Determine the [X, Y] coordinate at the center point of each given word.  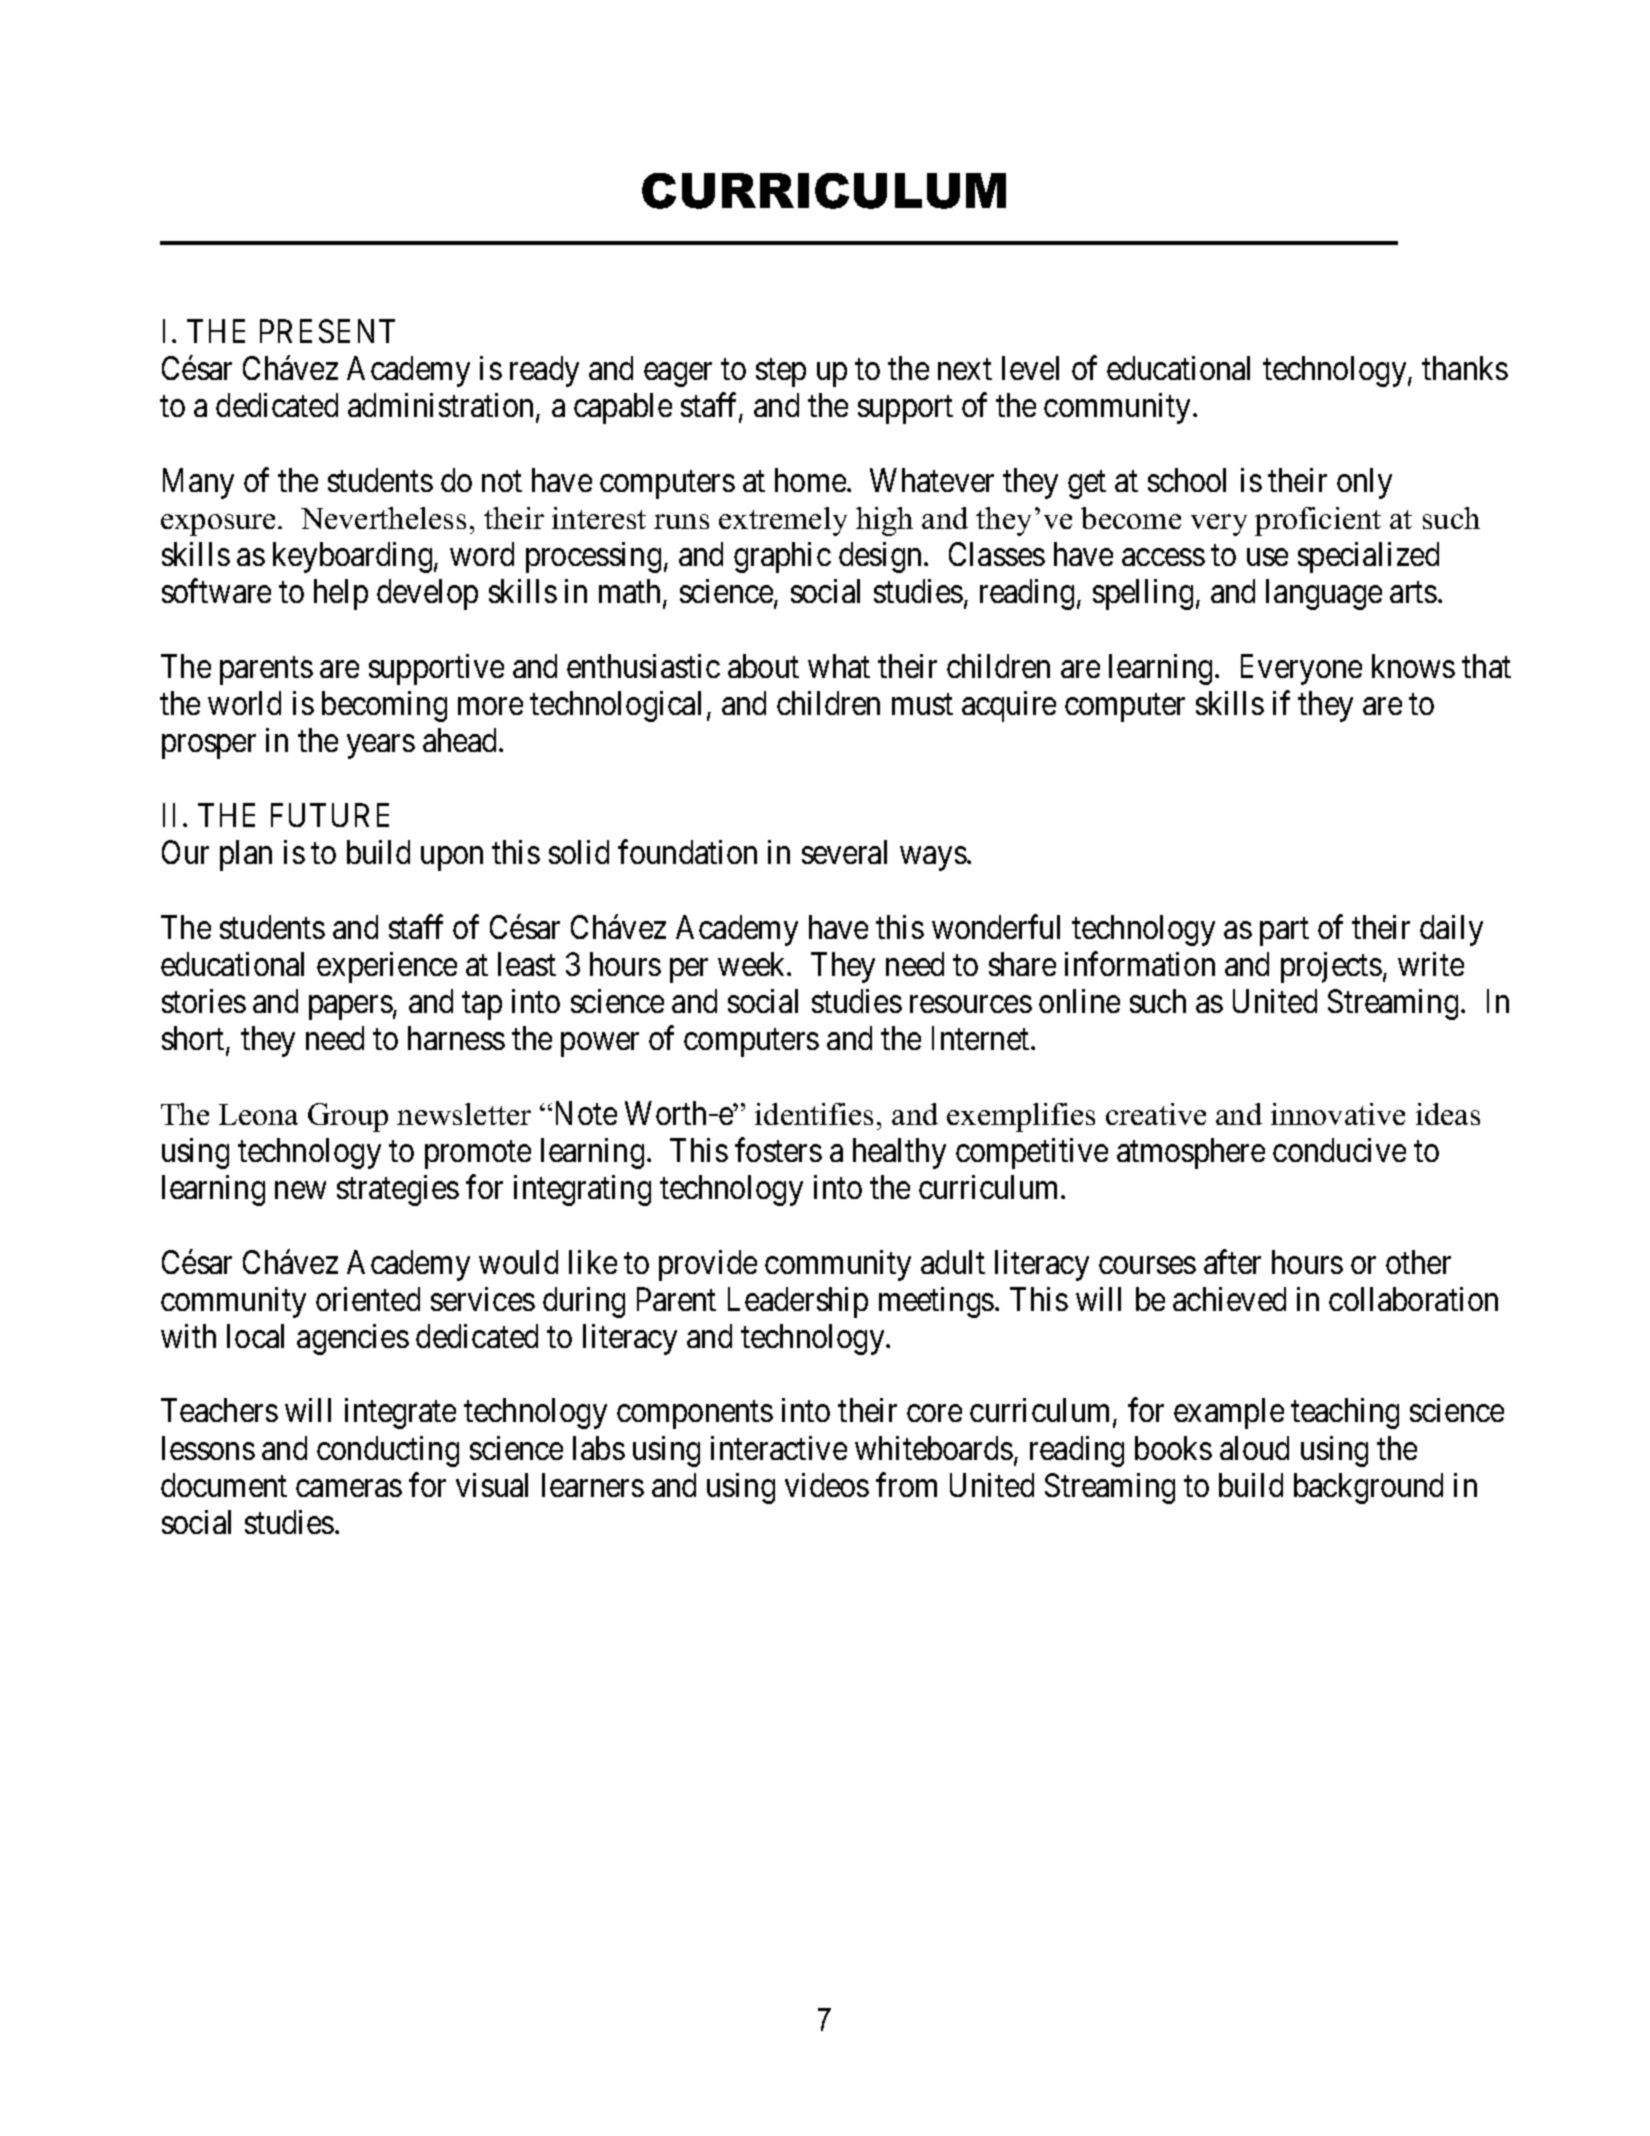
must [922, 704]
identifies [814, 1114]
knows [1413, 666]
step [781, 373]
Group [348, 1117]
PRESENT [327, 331]
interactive [779, 1448]
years [381, 747]
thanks [1465, 368]
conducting [388, 1451]
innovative [1338, 1114]
